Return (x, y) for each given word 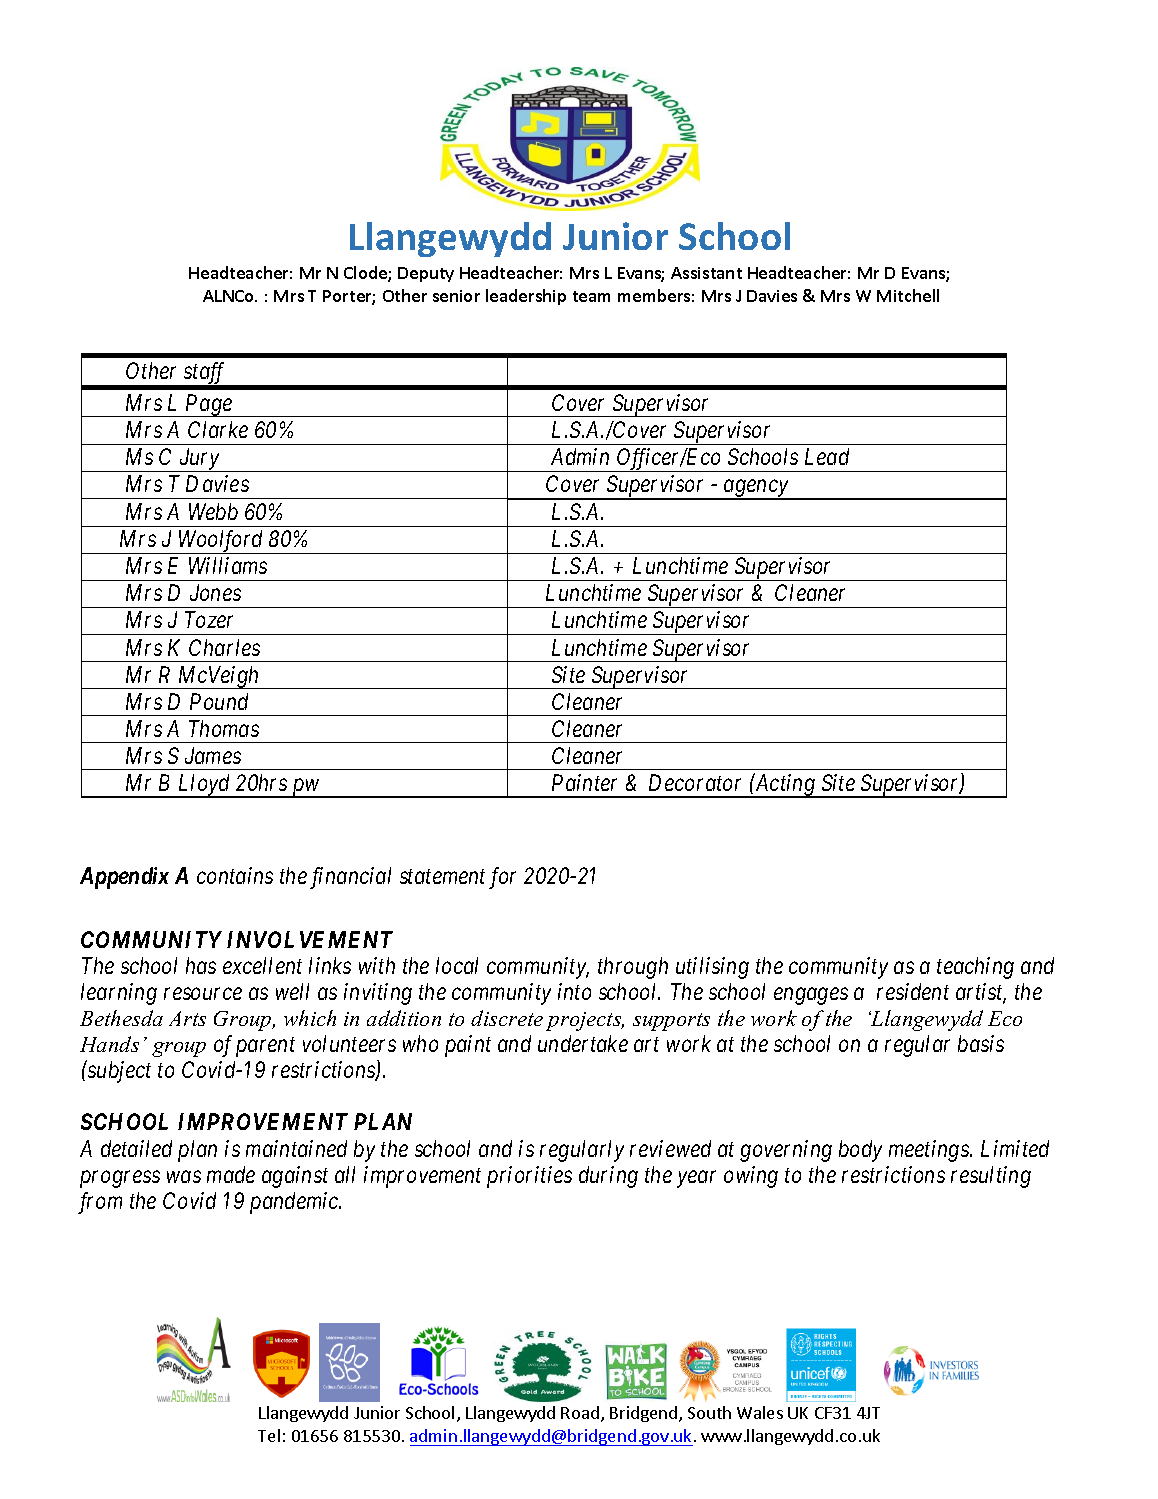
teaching (975, 968)
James (213, 755)
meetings (930, 1151)
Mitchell (908, 295)
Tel (269, 1435)
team (591, 296)
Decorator (695, 782)
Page (208, 405)
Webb (213, 511)
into (574, 991)
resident (913, 991)
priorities (529, 1177)
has (201, 965)
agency (756, 490)
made (231, 1174)
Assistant (706, 273)
